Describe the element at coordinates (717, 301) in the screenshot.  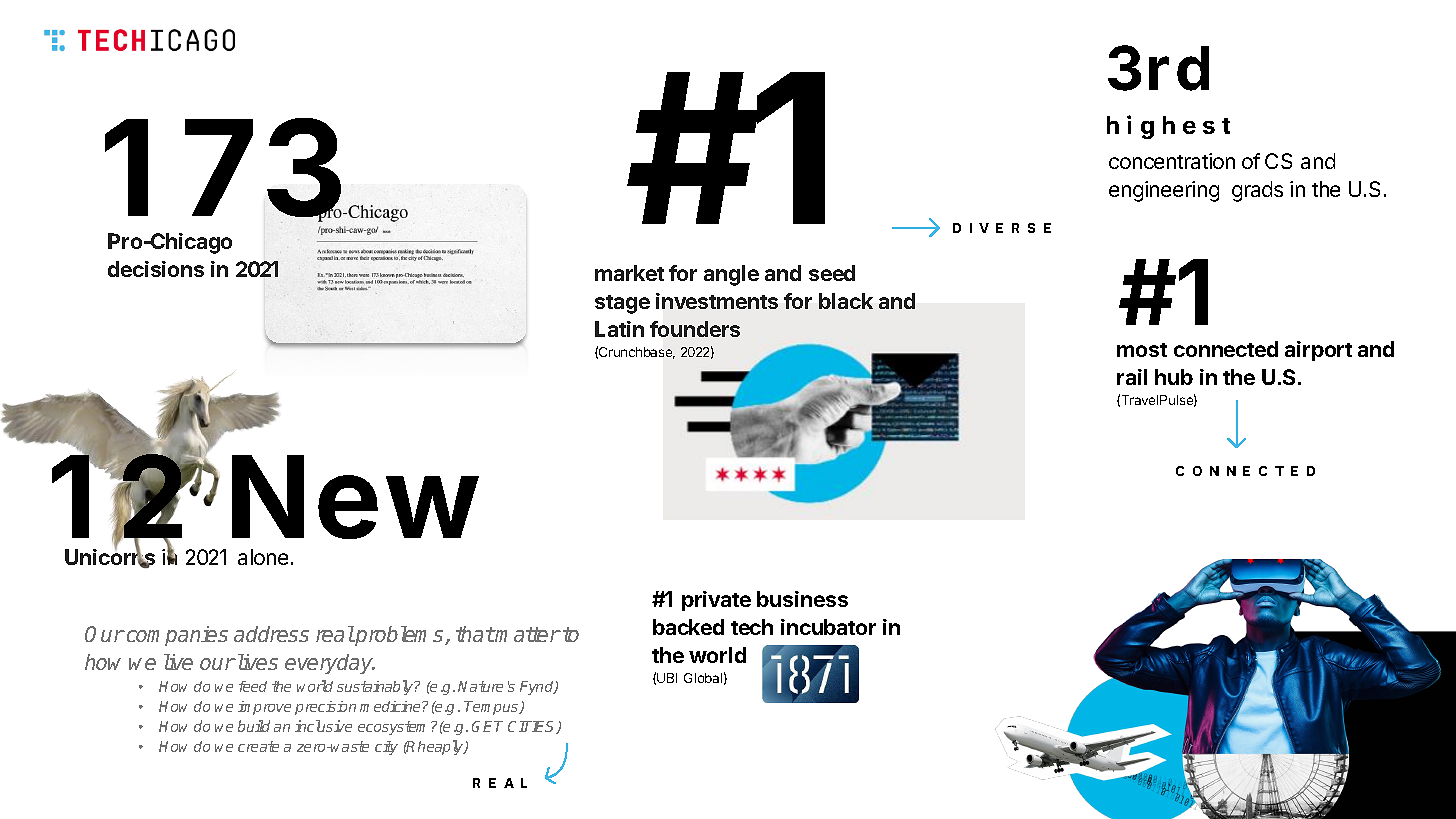
I see `investments` at that location.
